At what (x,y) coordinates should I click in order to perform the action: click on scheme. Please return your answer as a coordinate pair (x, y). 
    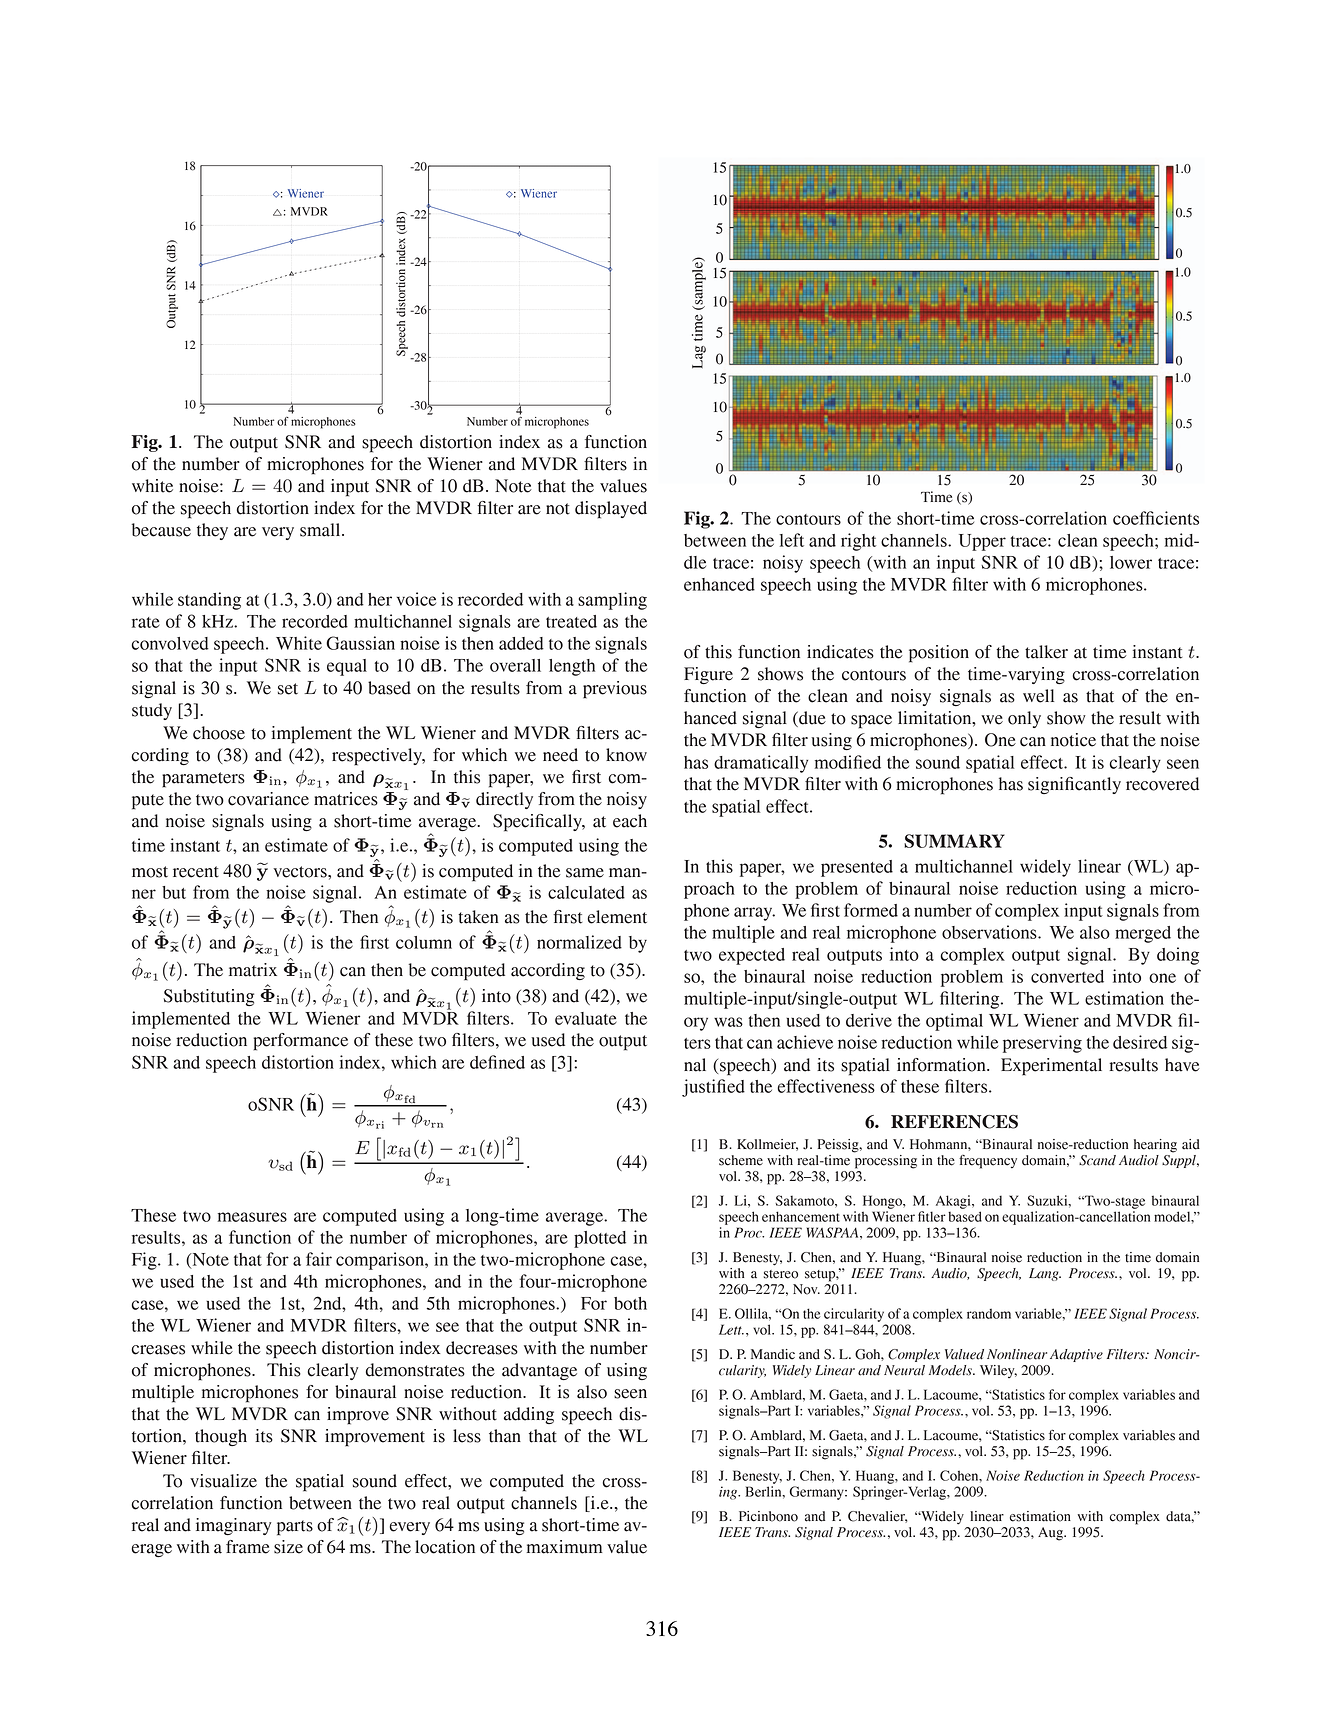
    Looking at the image, I should click on (741, 1160).
